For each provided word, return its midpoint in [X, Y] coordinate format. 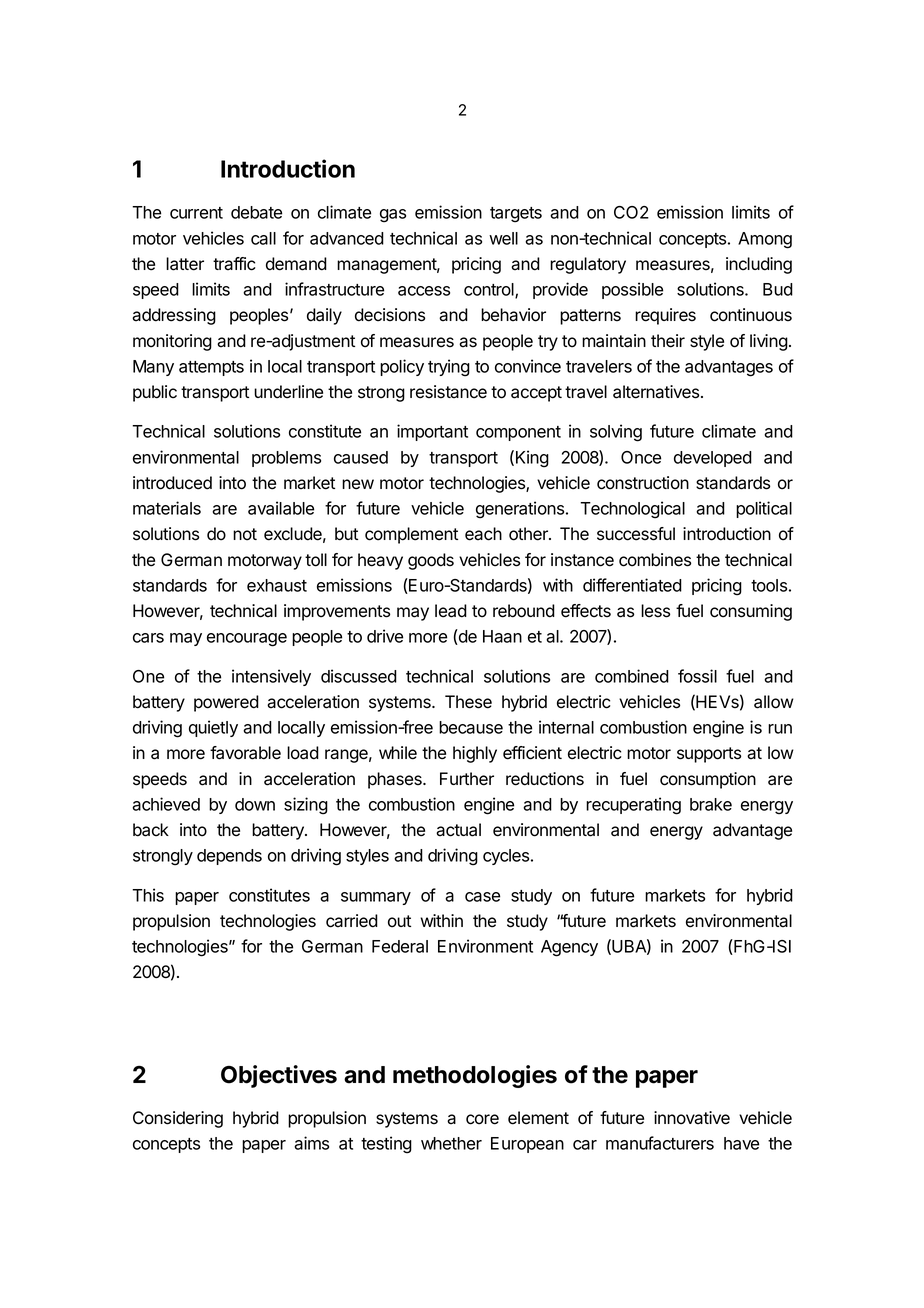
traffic [234, 264]
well [503, 238]
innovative [692, 1118]
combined [632, 676]
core [482, 1119]
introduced [172, 483]
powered [226, 703]
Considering [178, 1119]
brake [711, 804]
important [432, 432]
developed [713, 459]
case [482, 897]
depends [229, 857]
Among [765, 240]
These [468, 702]
